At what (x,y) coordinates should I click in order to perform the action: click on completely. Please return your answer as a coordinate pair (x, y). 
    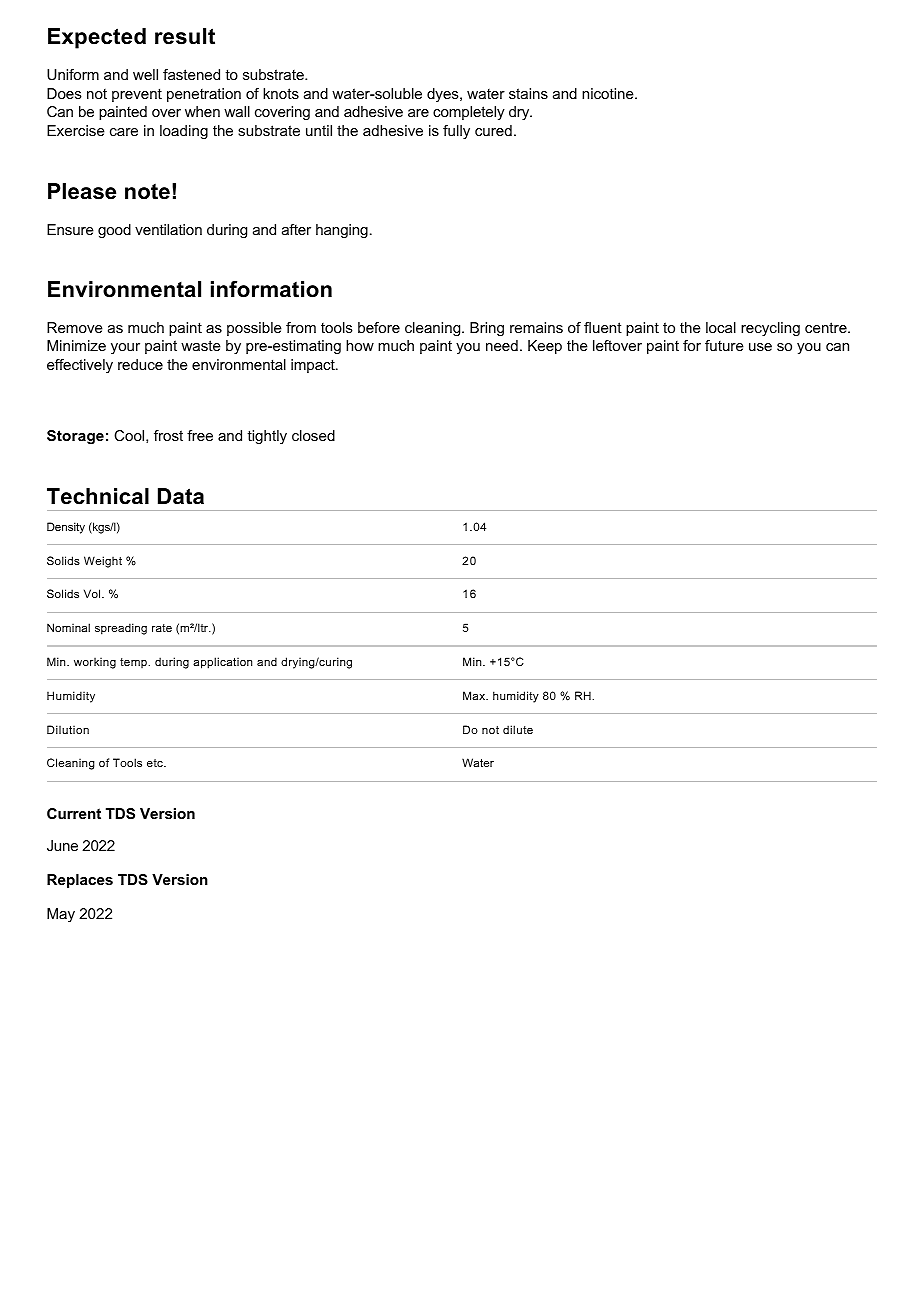
    Looking at the image, I should click on (469, 113).
